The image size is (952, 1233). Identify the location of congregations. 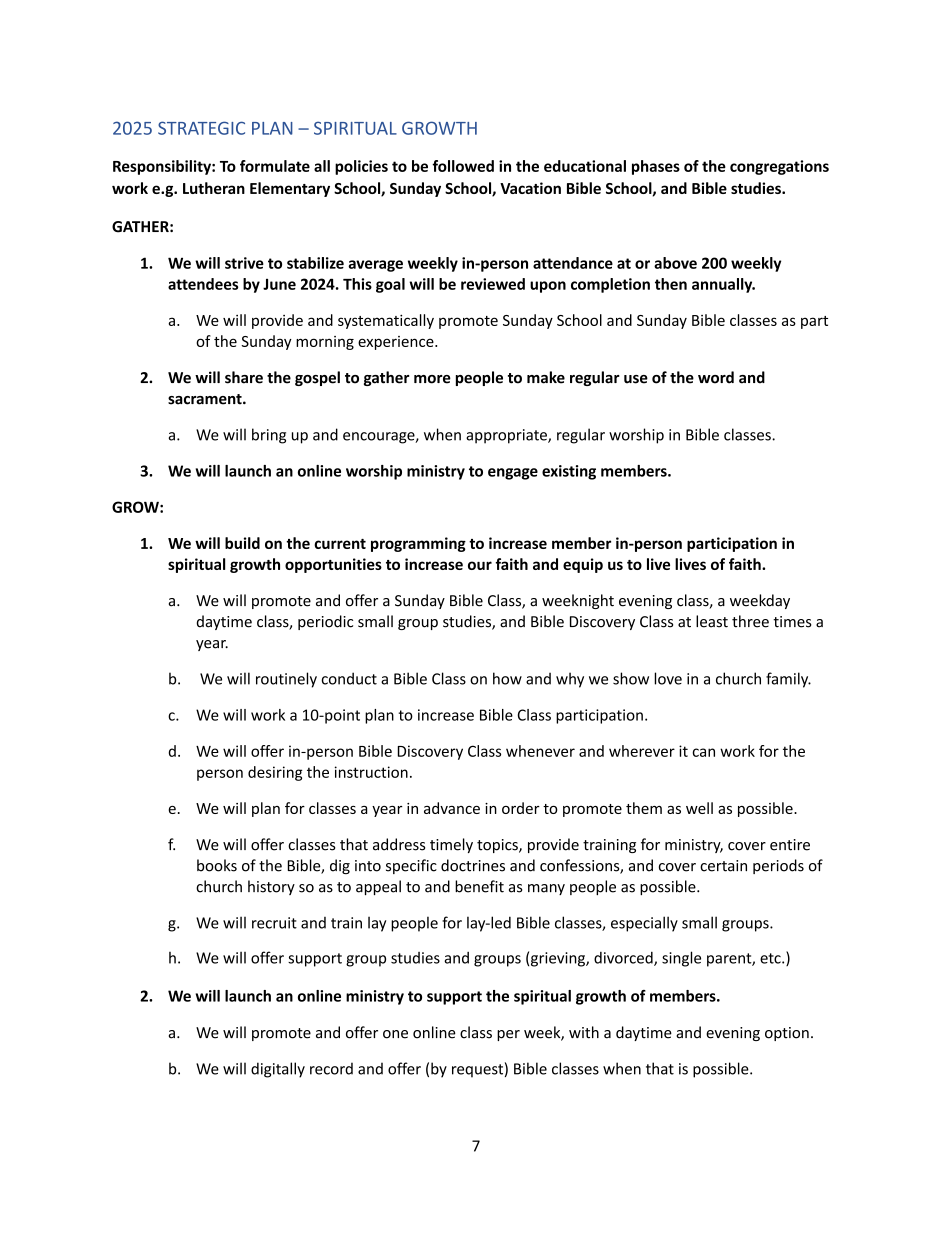
(779, 167).
